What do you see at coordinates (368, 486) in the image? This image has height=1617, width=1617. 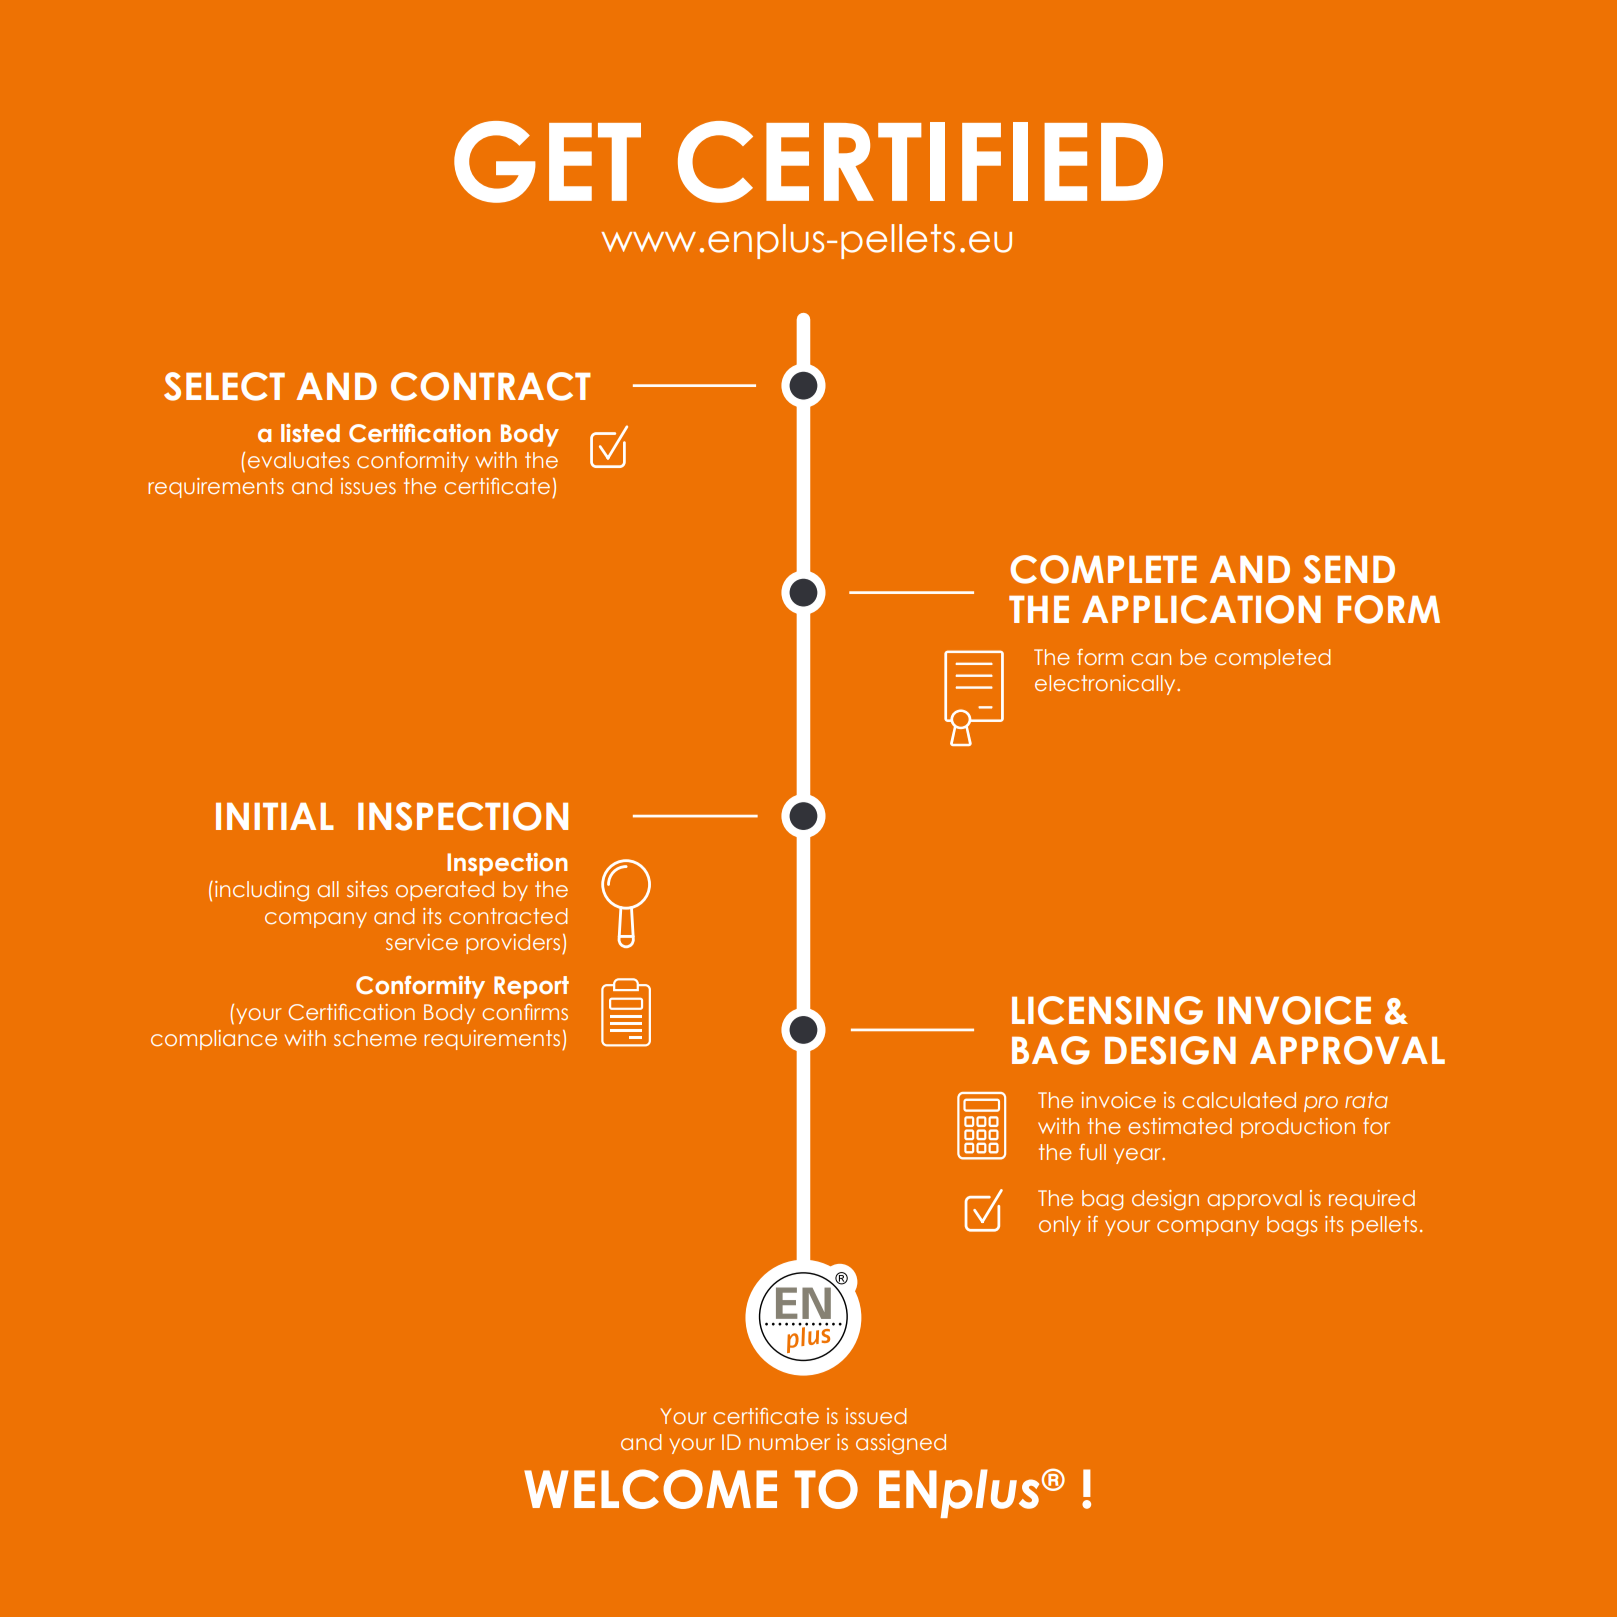 I see `issues` at bounding box center [368, 486].
